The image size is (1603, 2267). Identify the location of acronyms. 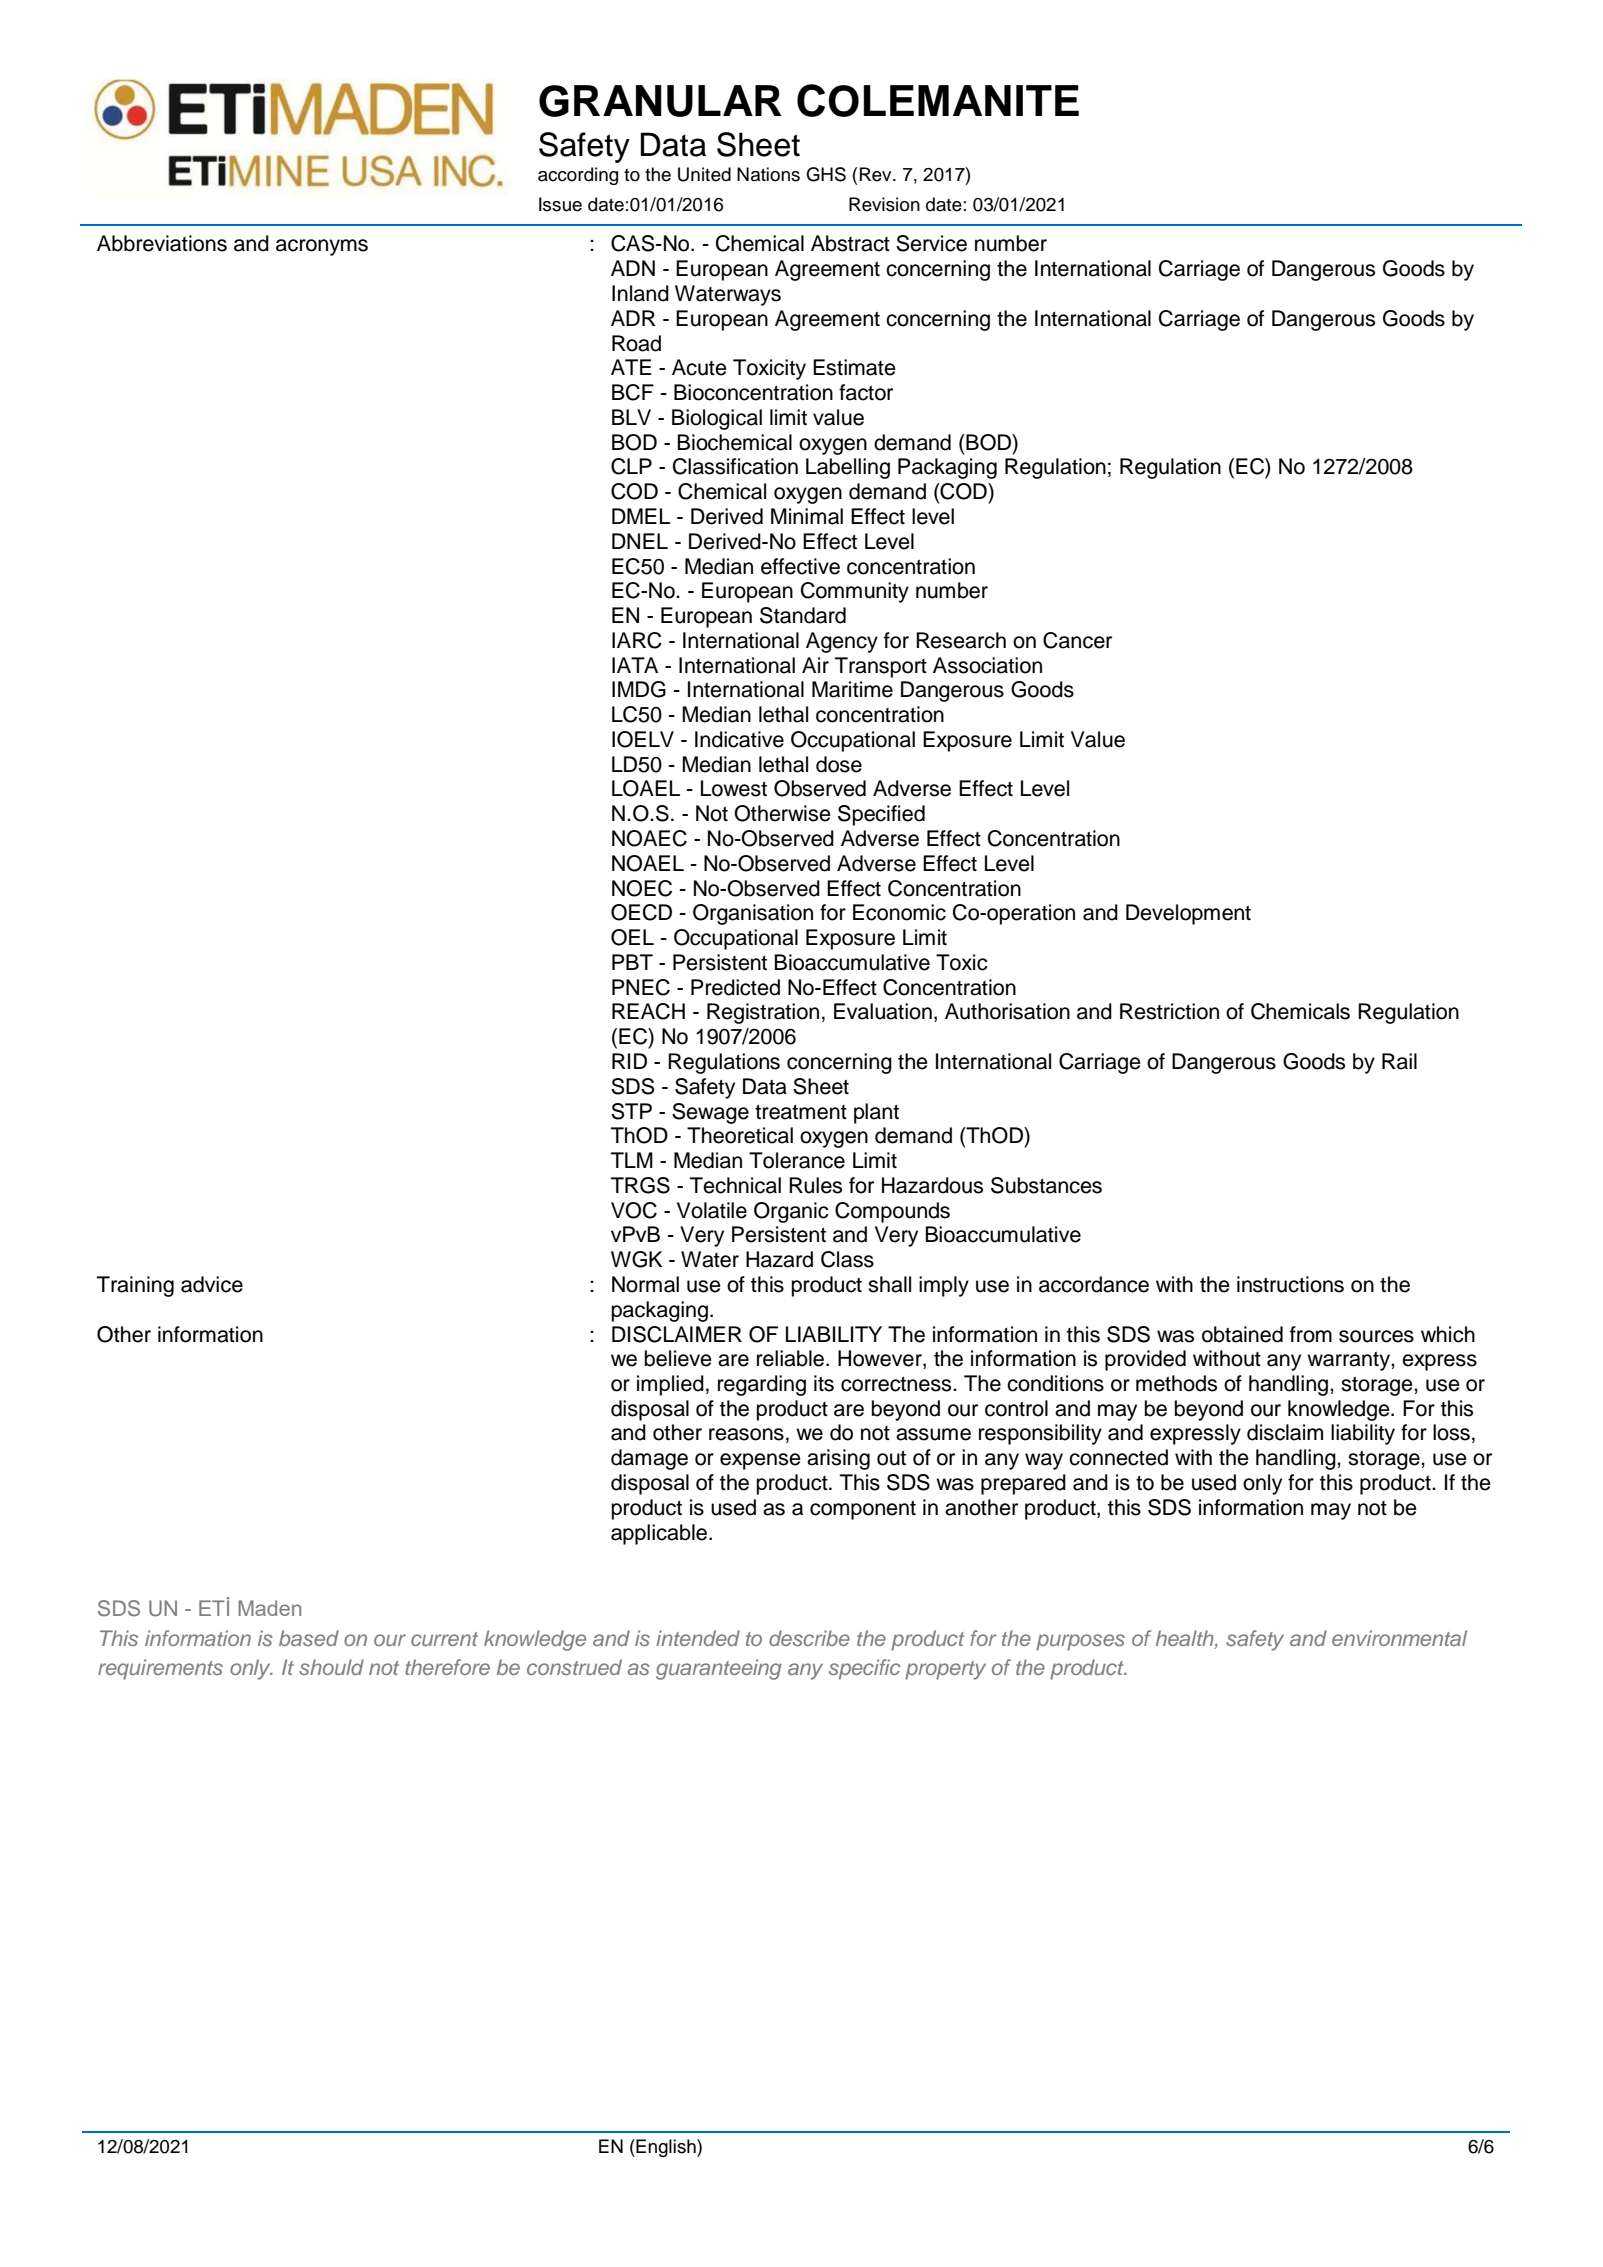
(322, 247).
